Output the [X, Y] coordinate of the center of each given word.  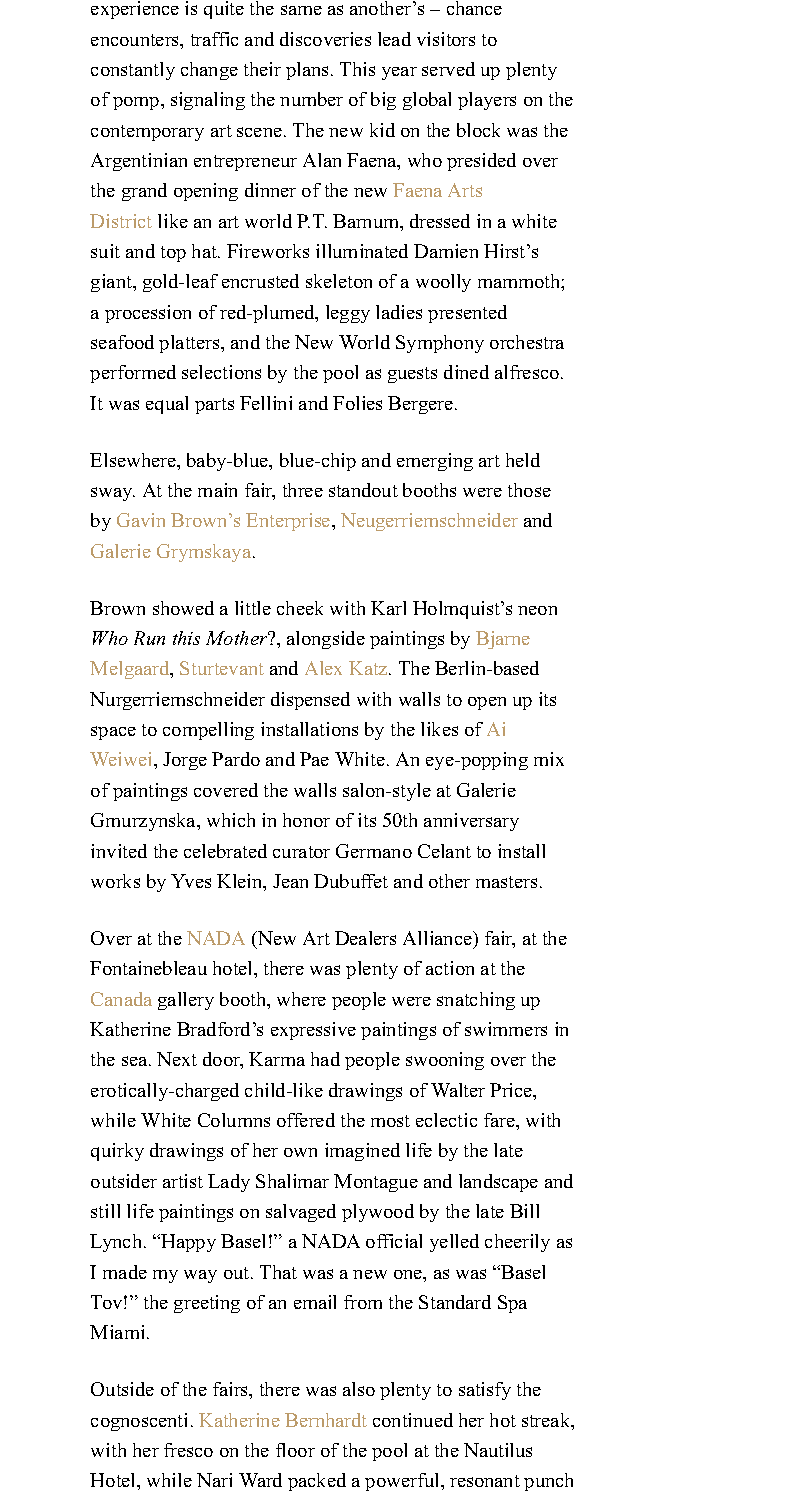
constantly [133, 71]
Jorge [185, 761]
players [487, 101]
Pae [314, 759]
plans [309, 71]
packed [317, 1482]
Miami [119, 1332]
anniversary [471, 822]
